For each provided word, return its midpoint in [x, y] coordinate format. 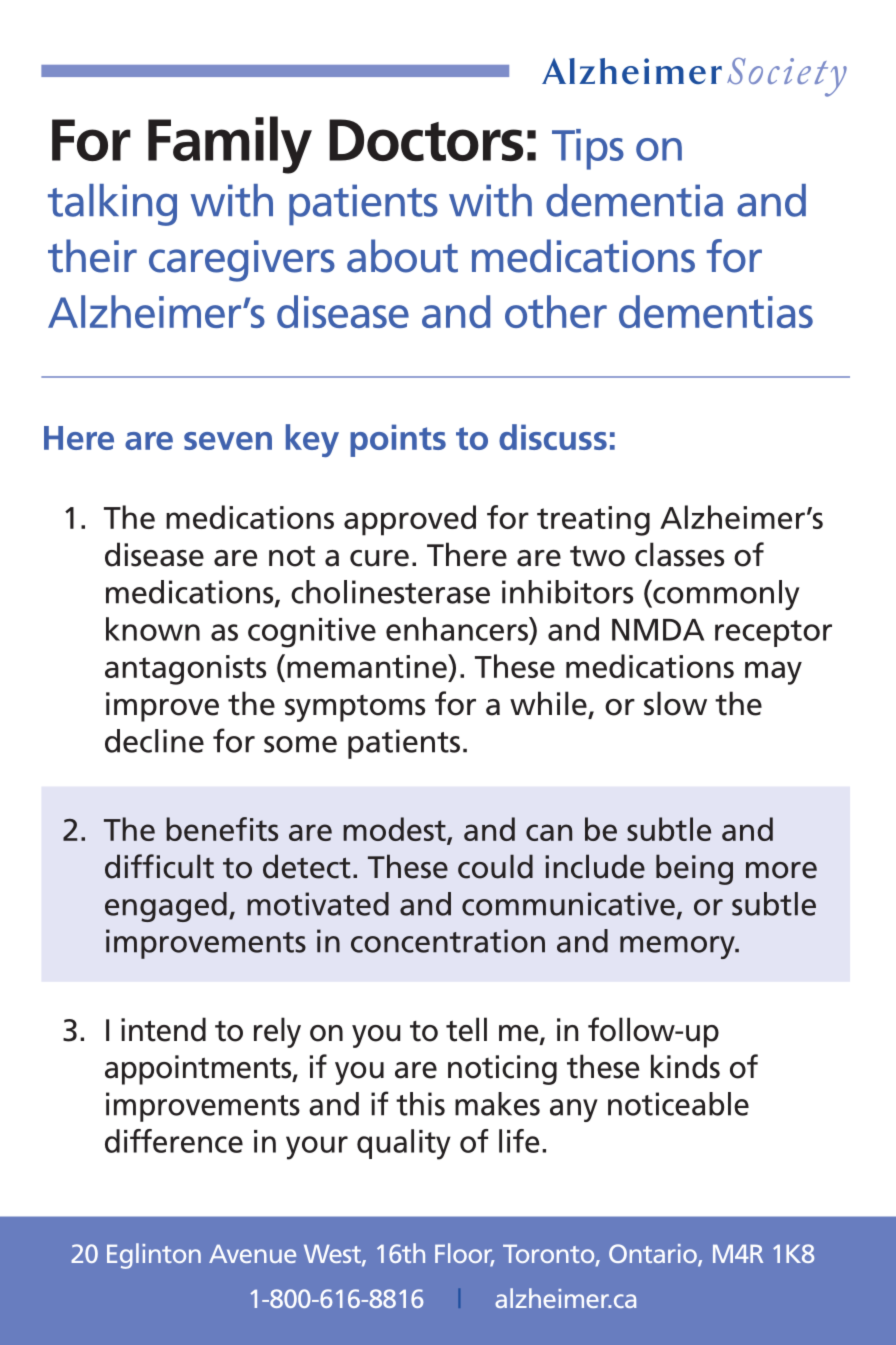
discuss [553, 437]
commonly [725, 595]
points [398, 440]
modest [395, 830]
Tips [588, 149]
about [402, 256]
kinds [685, 1066]
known [153, 629]
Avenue [252, 1254]
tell [466, 1029]
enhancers [458, 629]
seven [228, 441]
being [694, 869]
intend [163, 1029]
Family [230, 145]
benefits [222, 829]
